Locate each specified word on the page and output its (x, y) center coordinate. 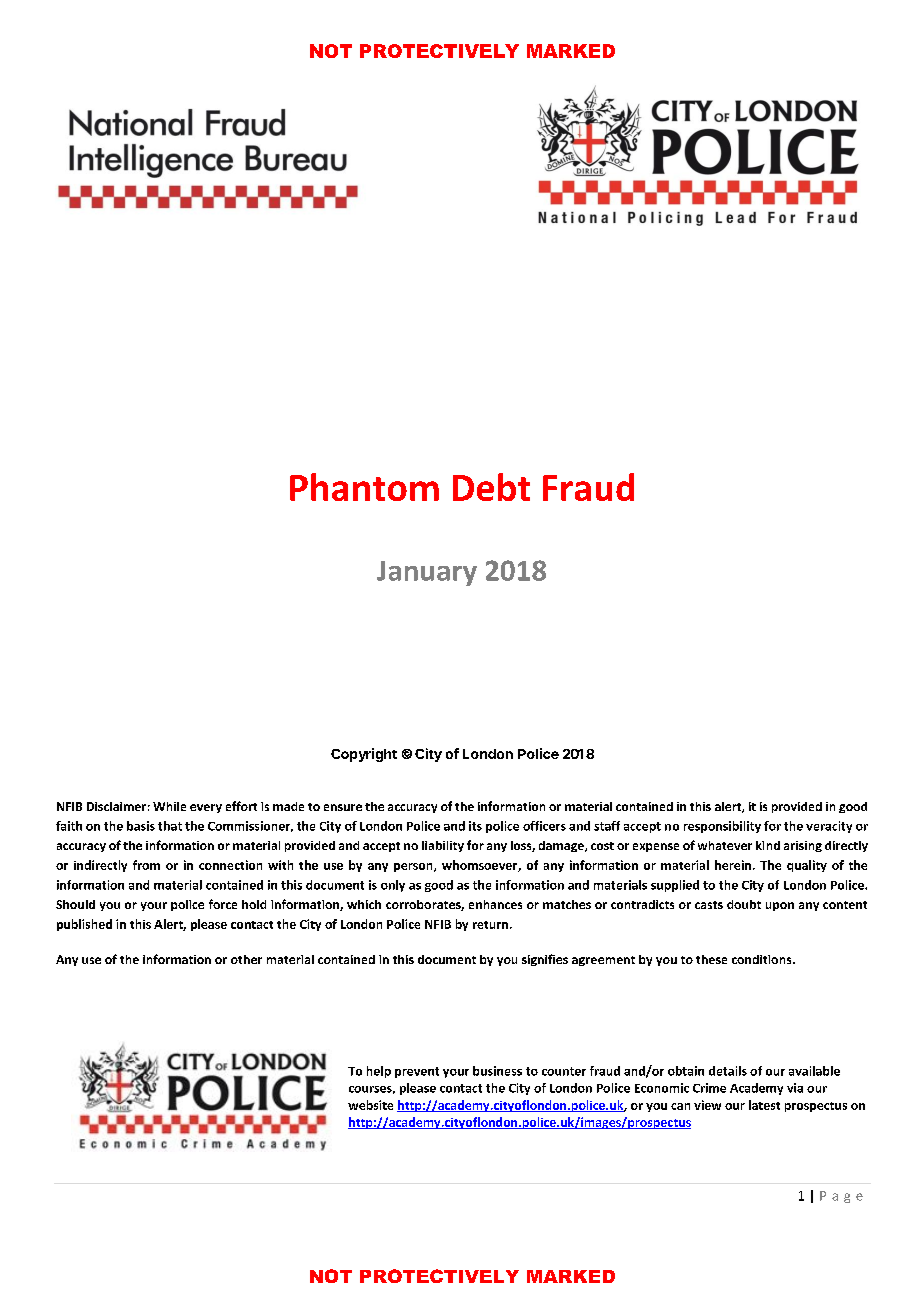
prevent (417, 1072)
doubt (744, 904)
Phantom (364, 487)
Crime (709, 1088)
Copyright (364, 755)
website (370, 1105)
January (427, 573)
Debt (491, 487)
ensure (343, 807)
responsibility (722, 827)
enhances (495, 904)
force (223, 904)
